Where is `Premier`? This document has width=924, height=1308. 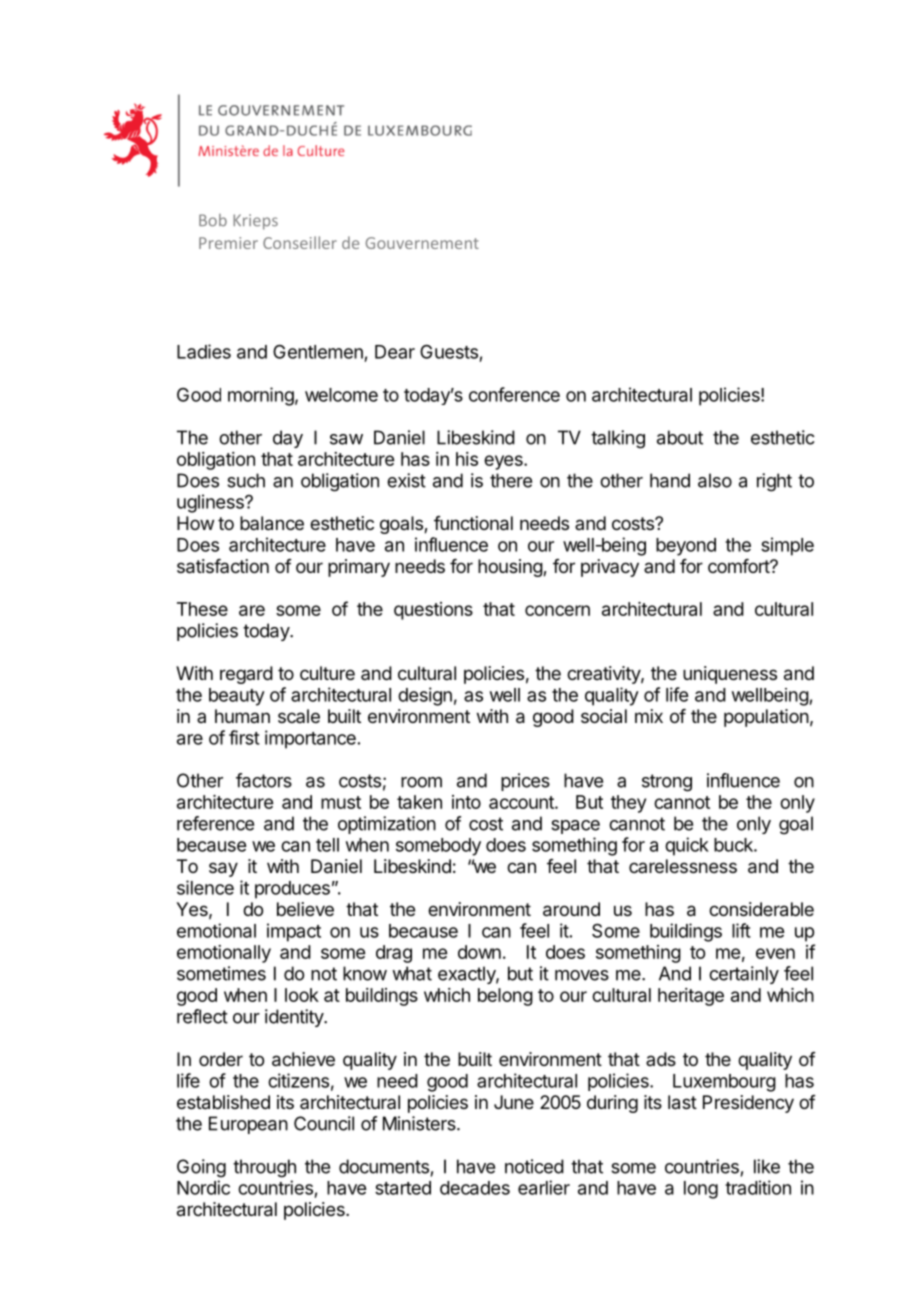
Premier is located at coordinates (228, 243).
